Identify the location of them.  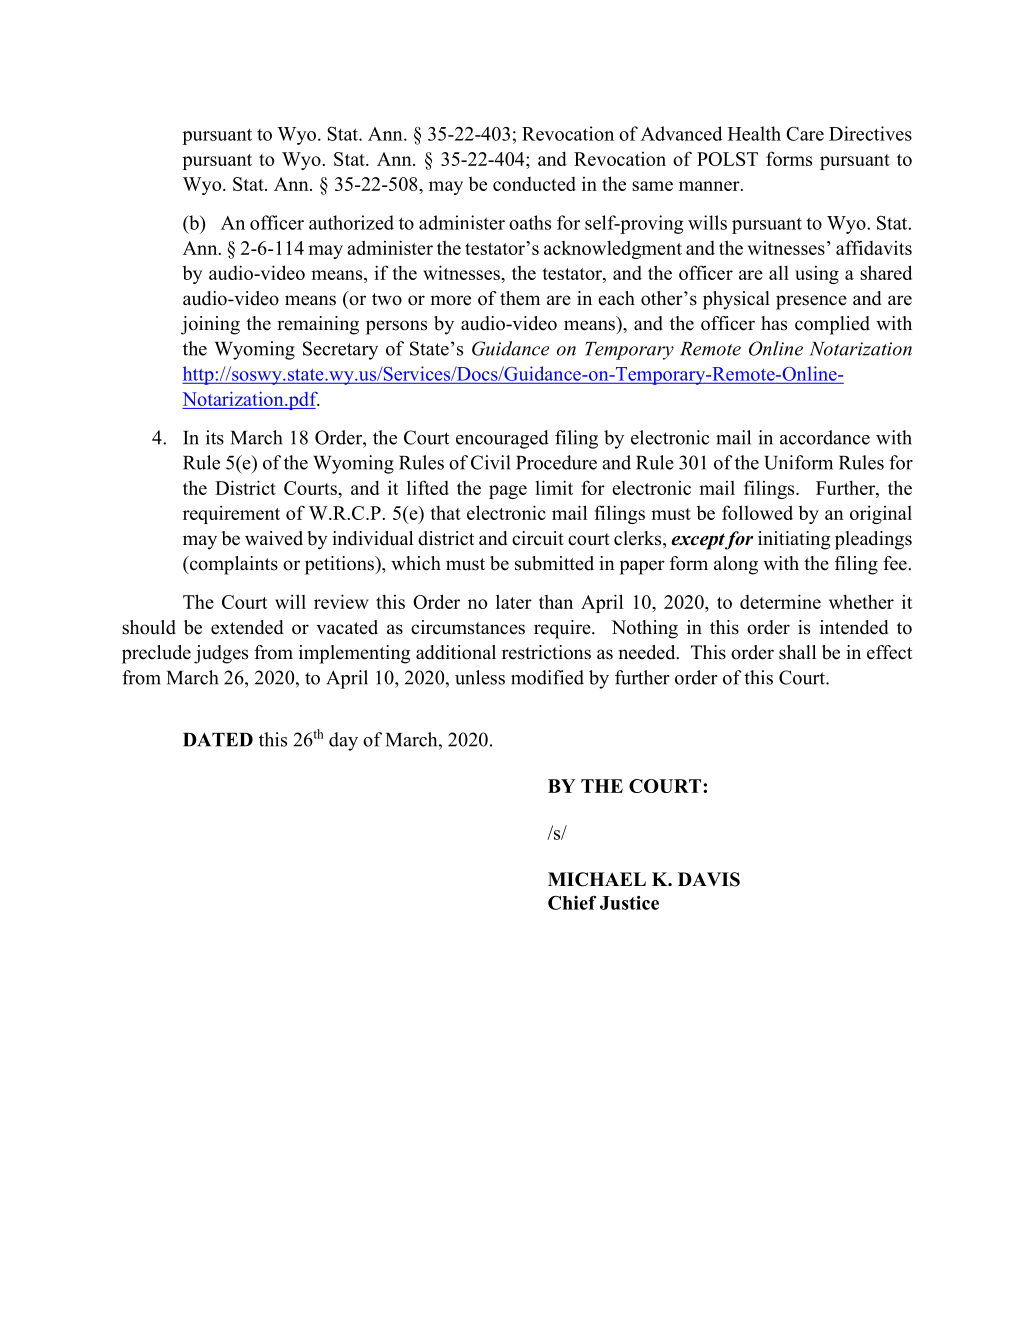
(520, 298).
